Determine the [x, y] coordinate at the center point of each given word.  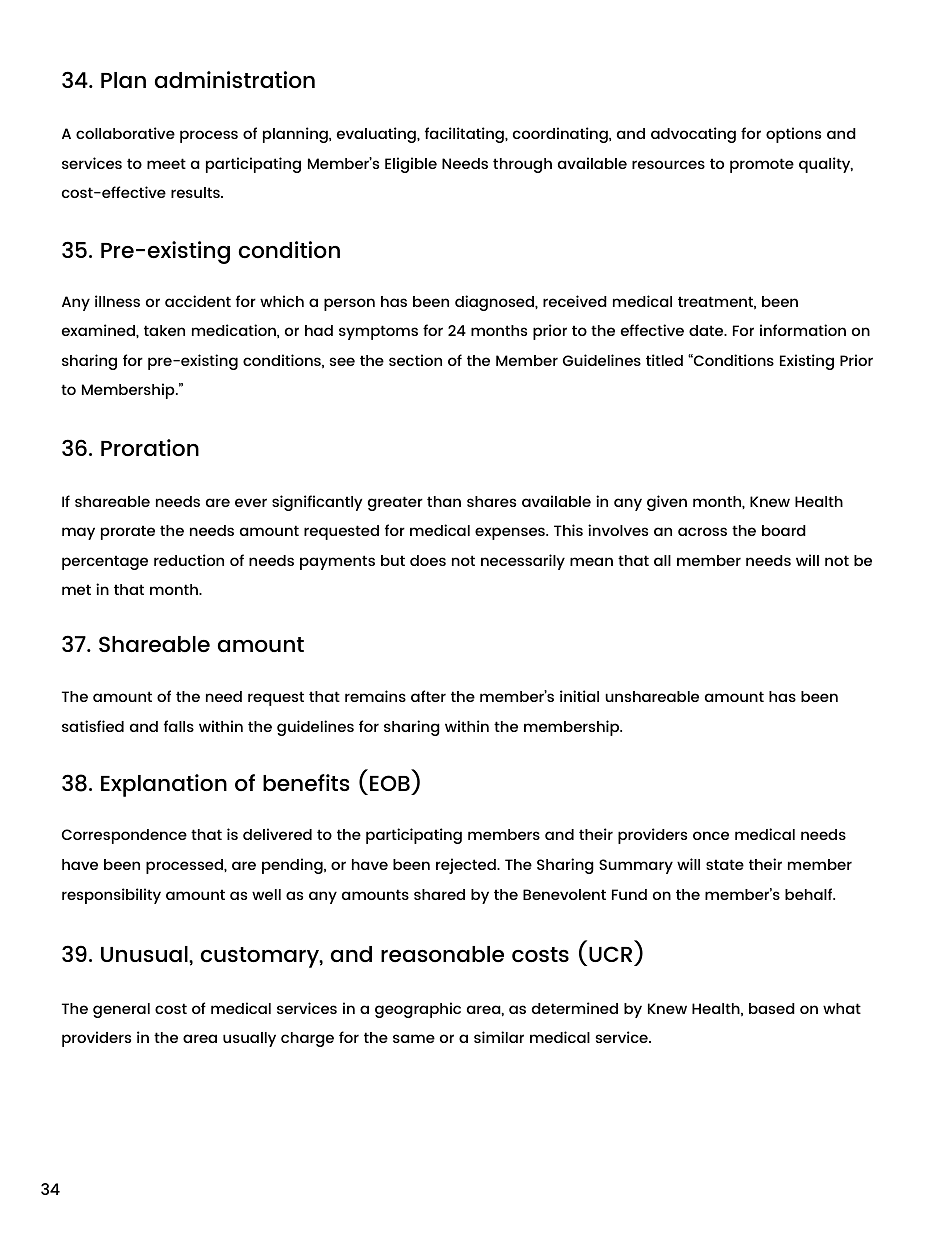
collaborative [125, 133]
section [415, 360]
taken [164, 330]
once [711, 835]
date [707, 330]
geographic [418, 1010]
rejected [467, 866]
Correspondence [124, 836]
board [784, 530]
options [793, 135]
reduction [189, 560]
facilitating [465, 135]
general [121, 1010]
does [428, 560]
